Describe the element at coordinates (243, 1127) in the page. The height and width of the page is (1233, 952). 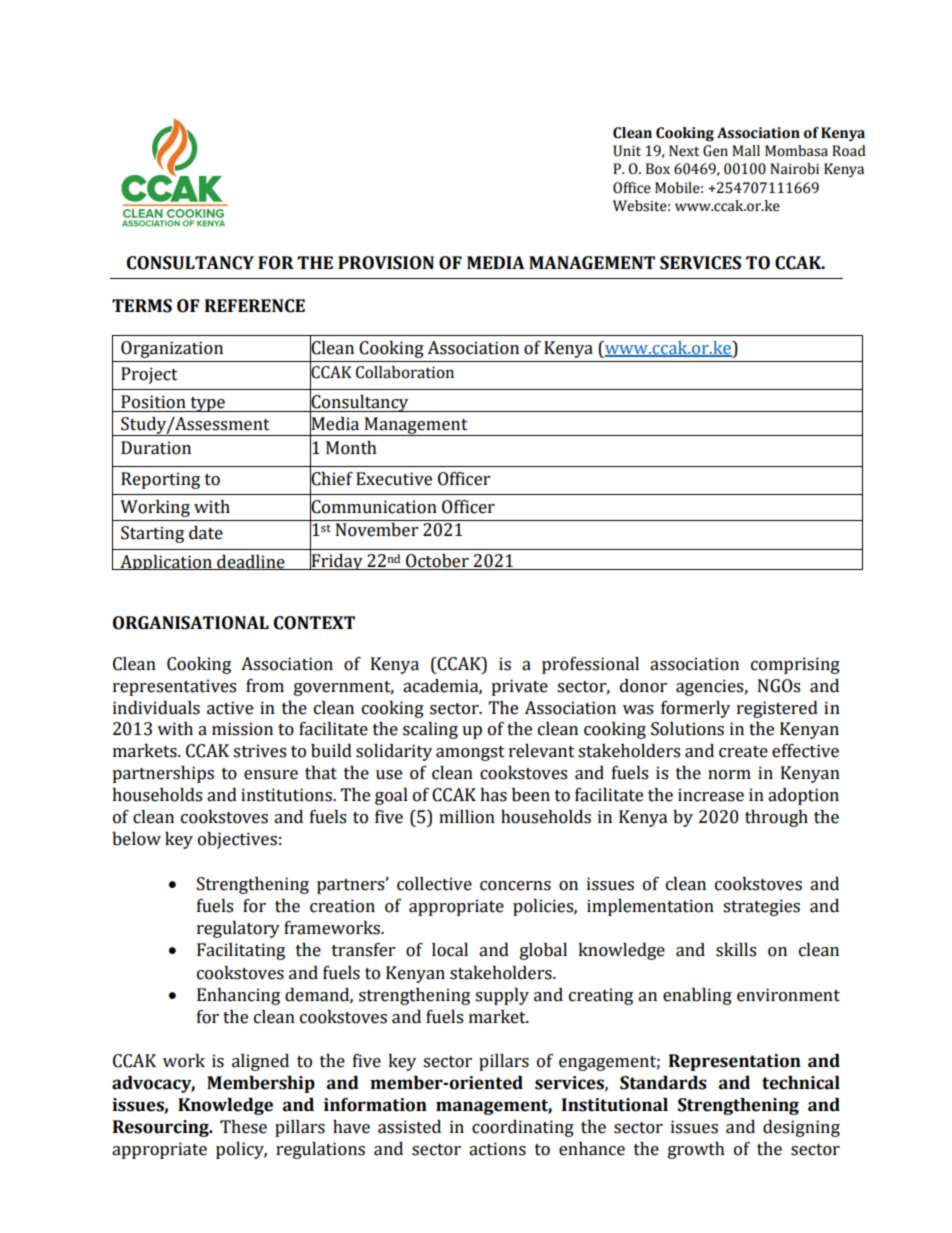
I see `These` at that location.
